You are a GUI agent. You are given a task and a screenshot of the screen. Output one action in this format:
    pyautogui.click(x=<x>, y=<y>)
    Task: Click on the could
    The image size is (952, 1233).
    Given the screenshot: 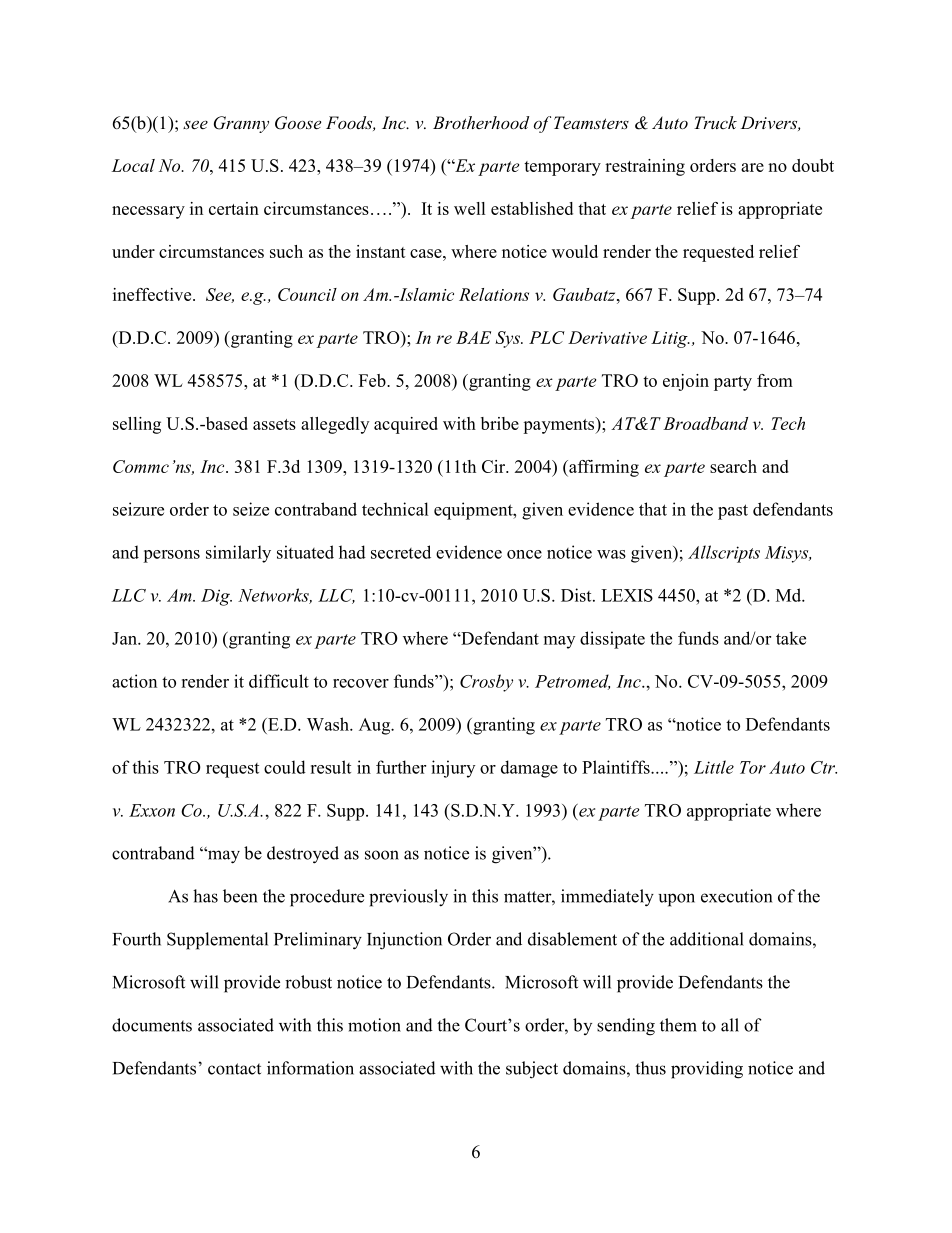 What is the action you would take?
    pyautogui.click(x=285, y=767)
